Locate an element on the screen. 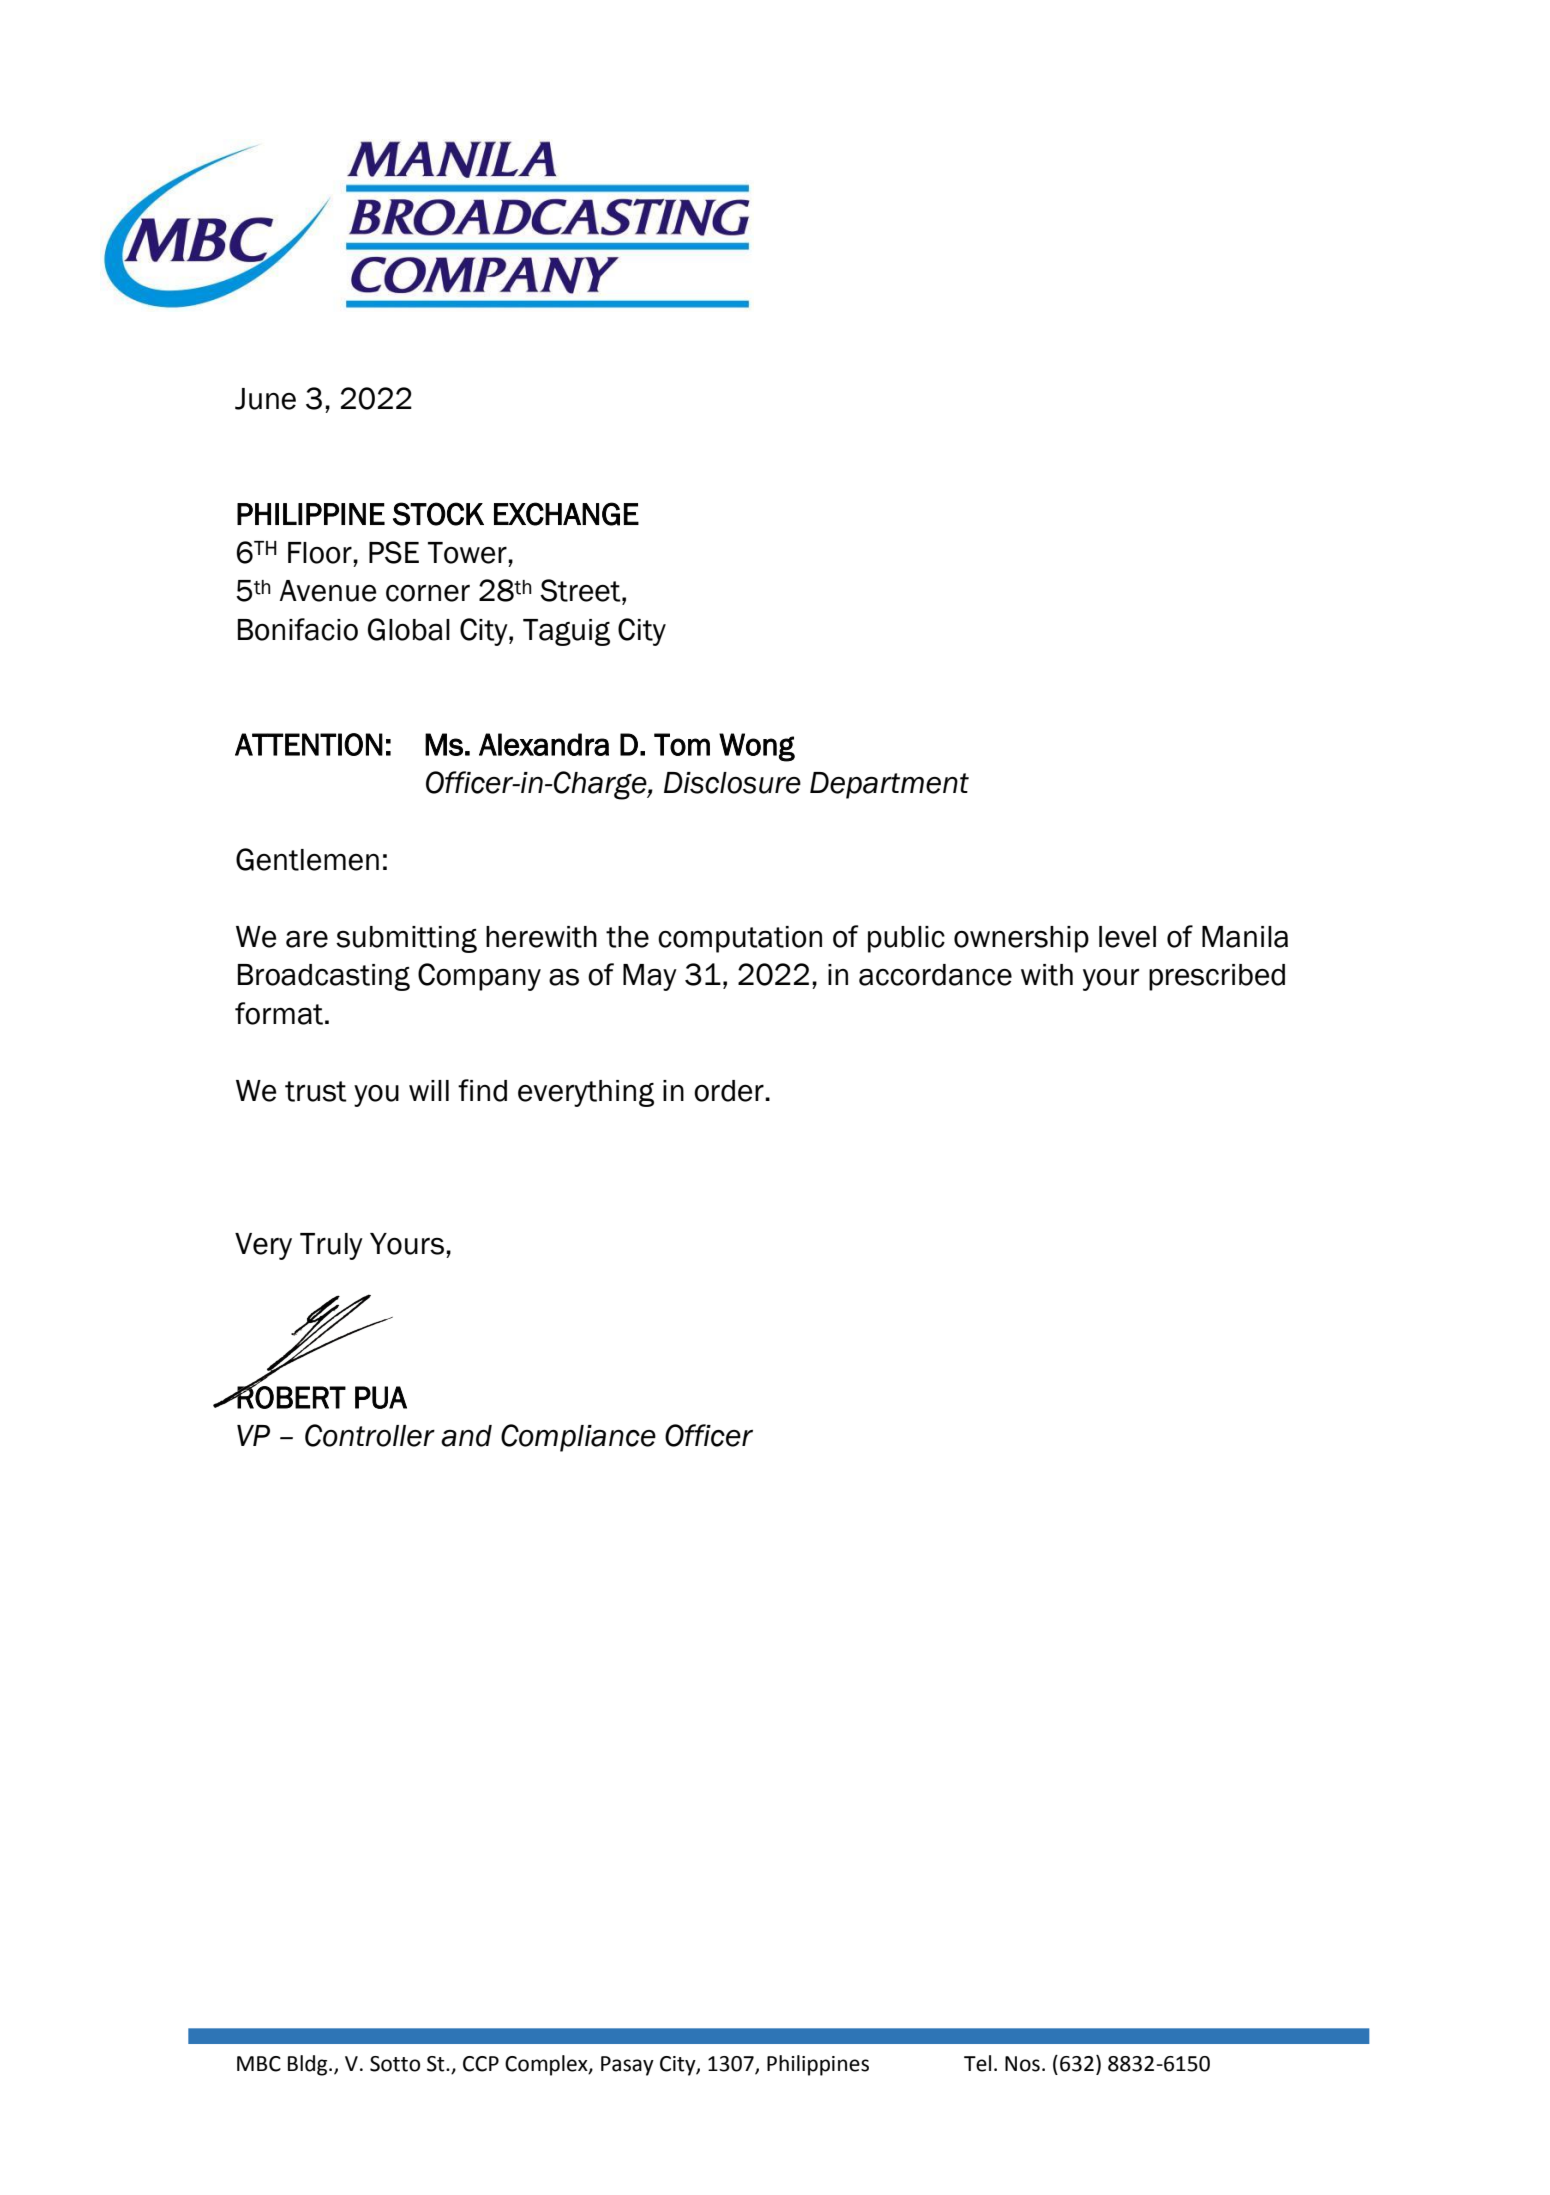 This screenshot has width=1550, height=2195. STOCK is located at coordinates (438, 514).
